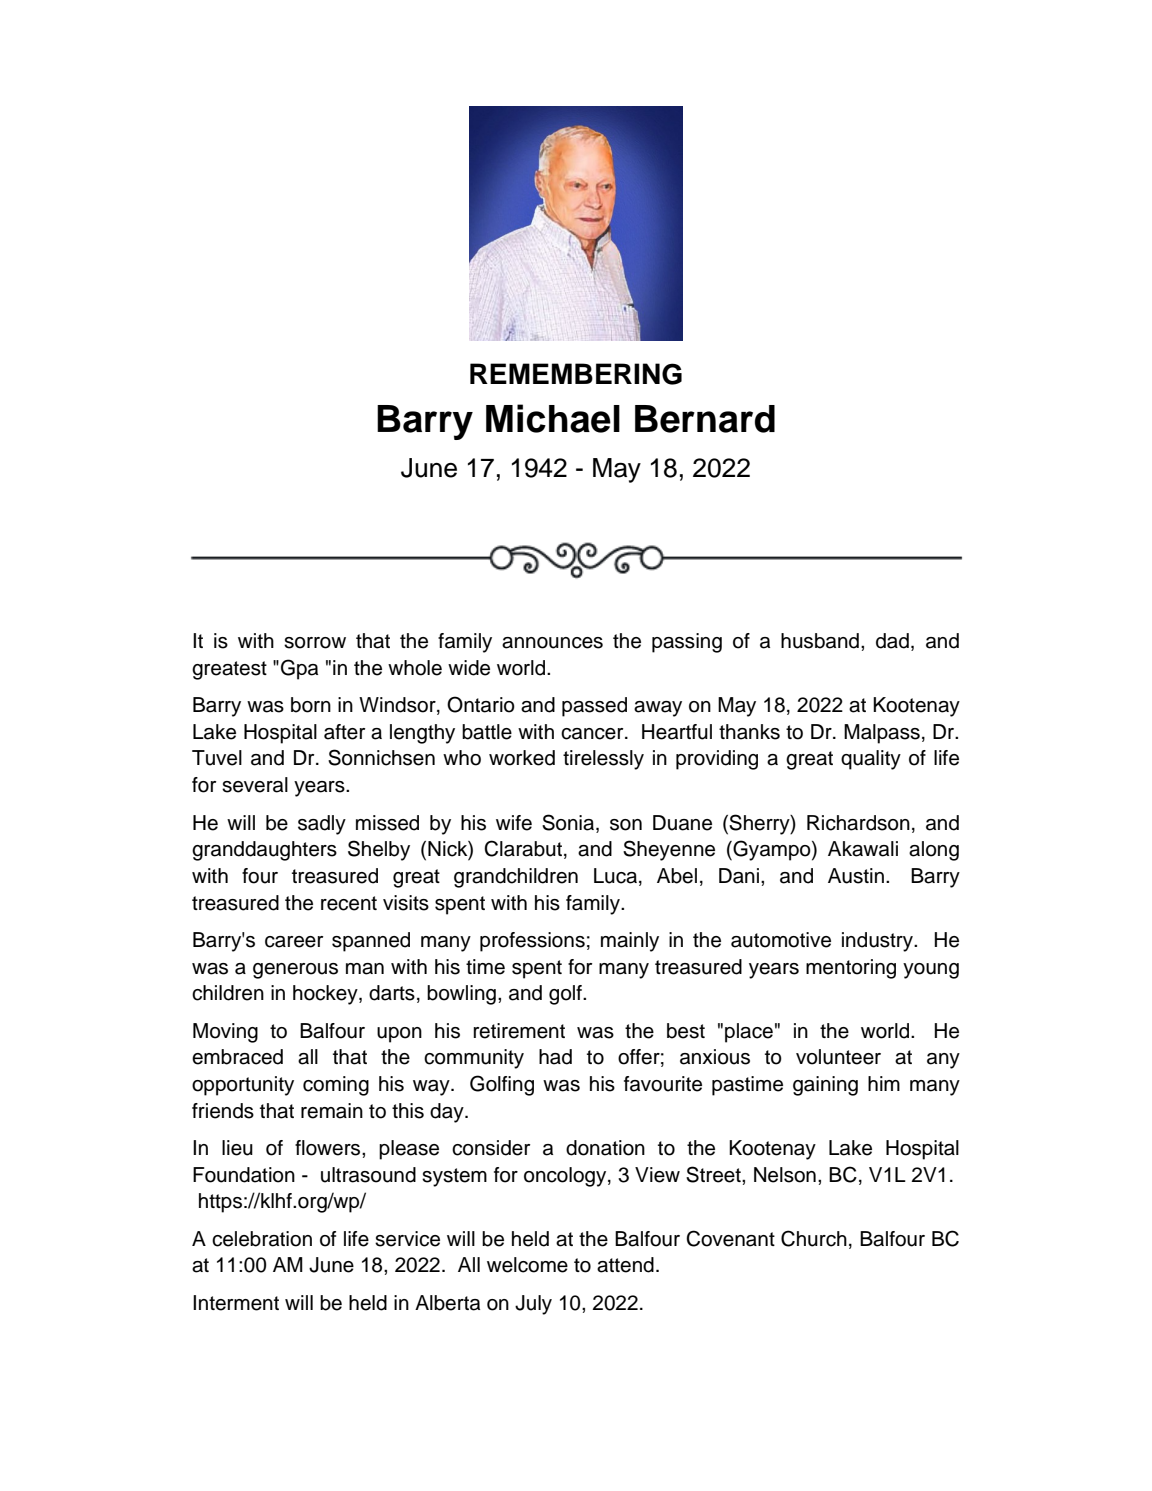 This document has height=1491, width=1152. Describe the element at coordinates (555, 1057) in the document. I see `had` at that location.
